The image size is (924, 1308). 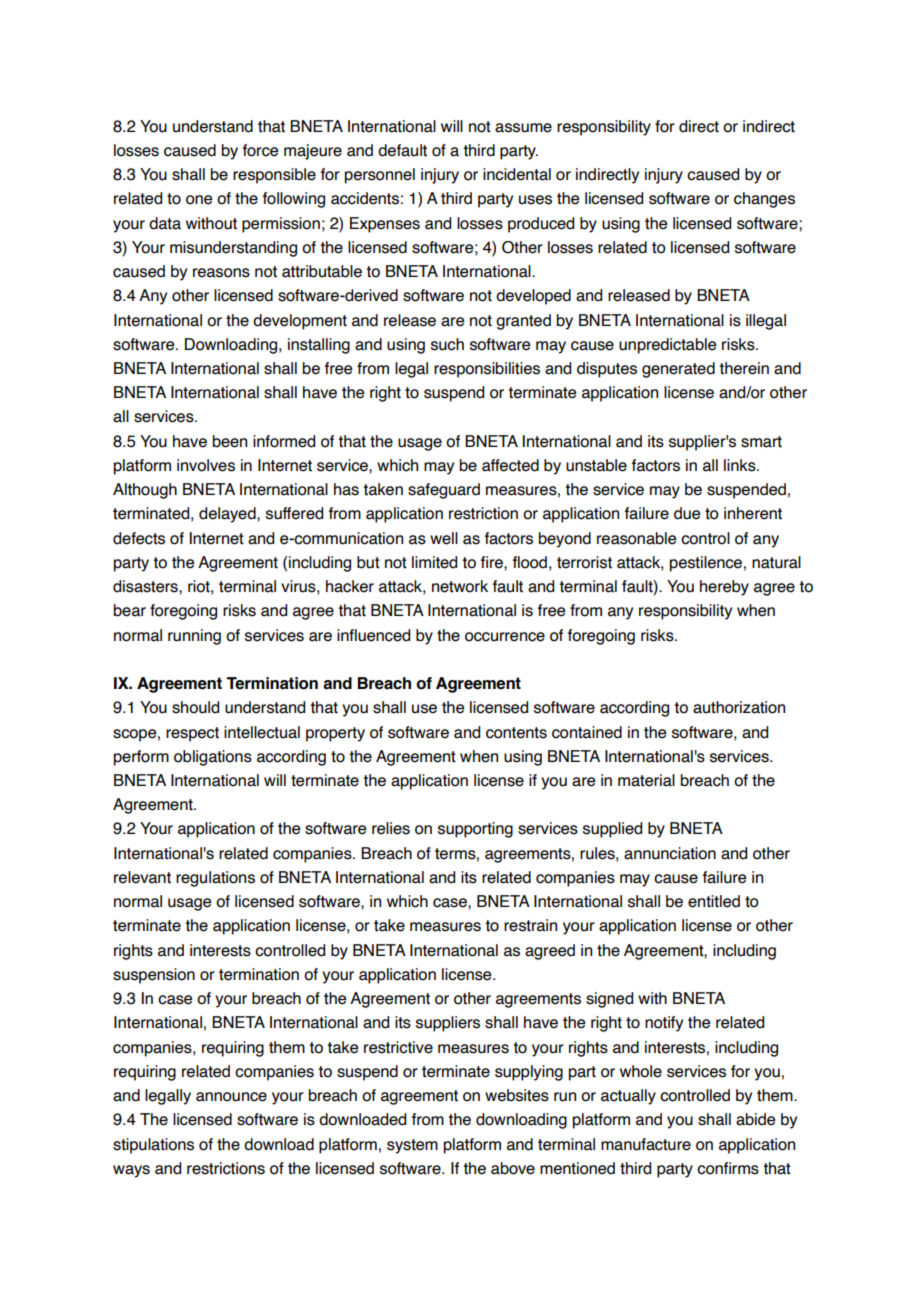 What do you see at coordinates (517, 174) in the document?
I see `incidental` at bounding box center [517, 174].
